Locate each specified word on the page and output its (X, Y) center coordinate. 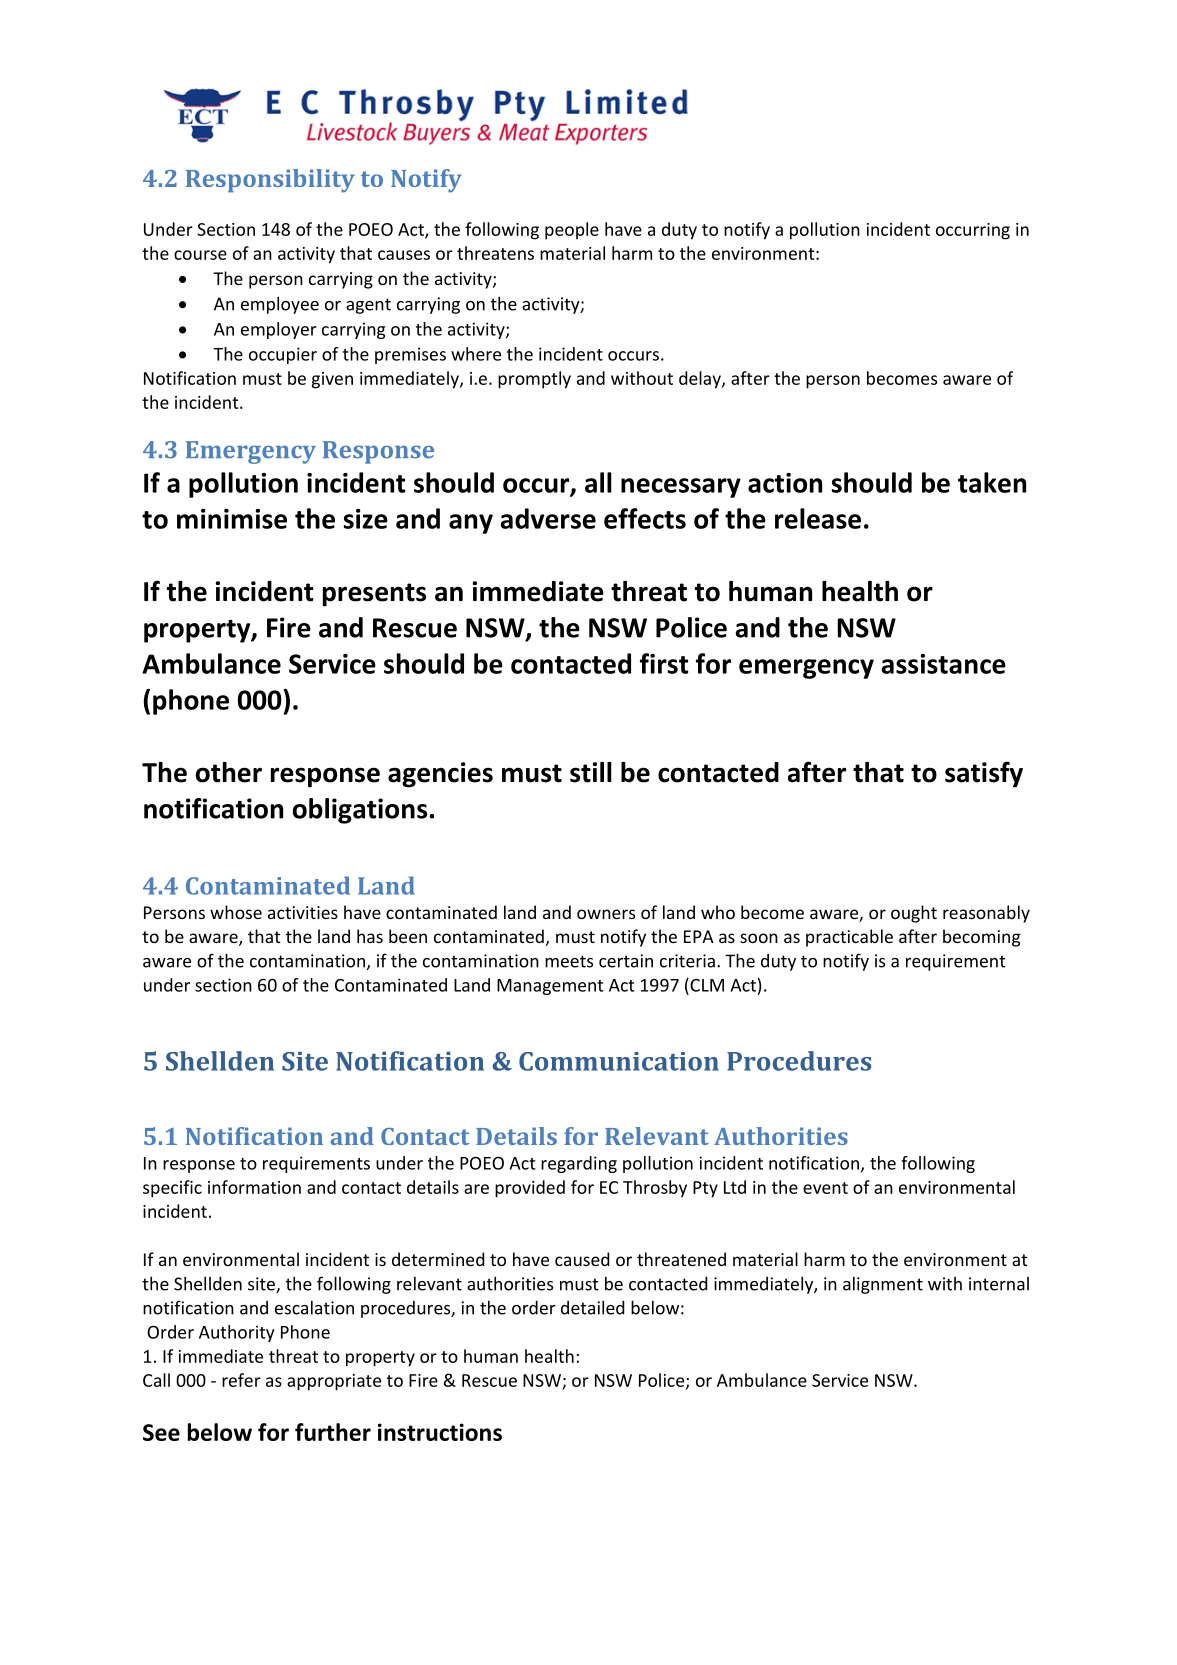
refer (241, 1380)
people (572, 231)
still (591, 772)
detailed (592, 1307)
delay (701, 380)
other (229, 772)
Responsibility (270, 181)
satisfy (984, 774)
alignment (883, 1285)
